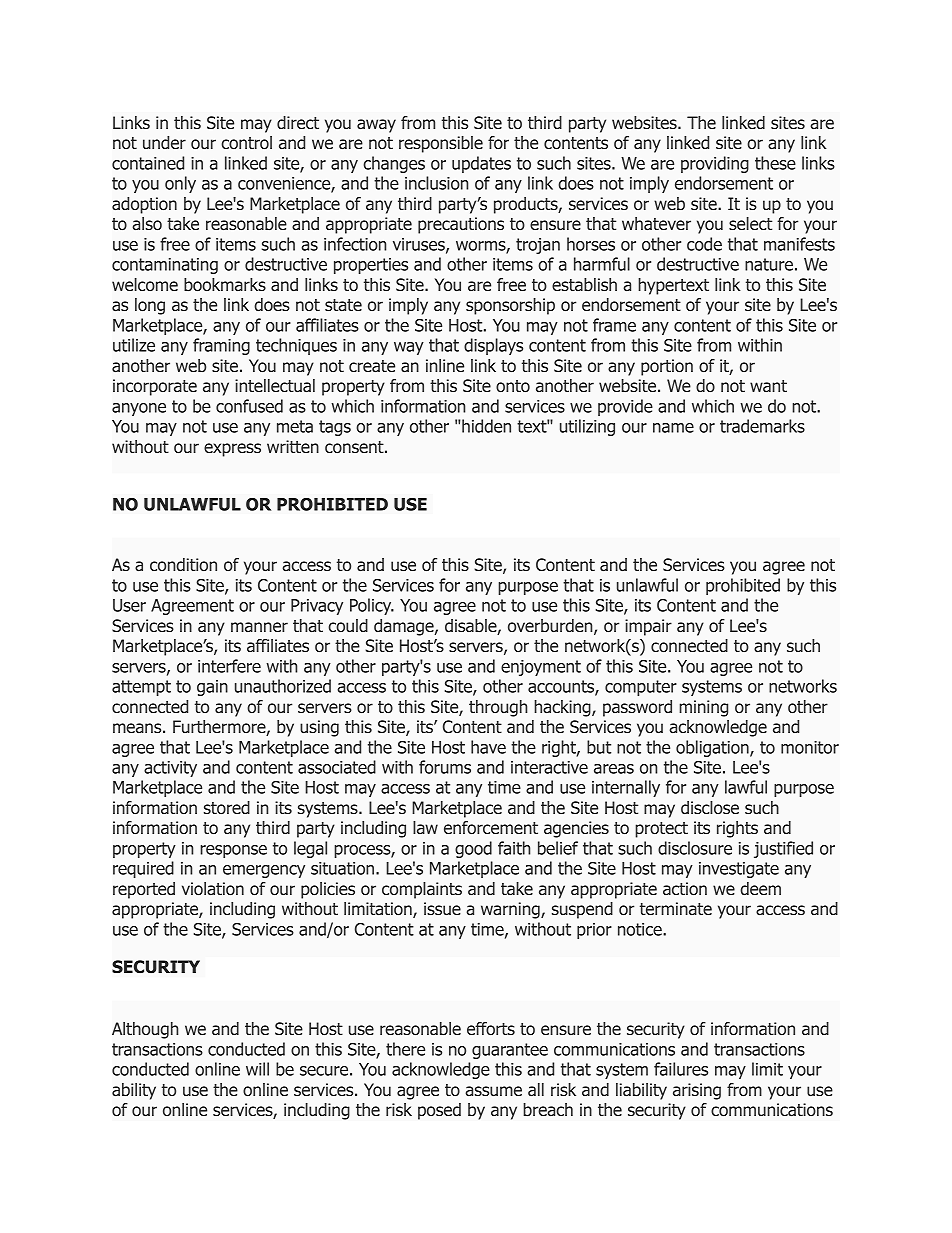 Image resolution: width=952 pixels, height=1233 pixels. I want to click on arising, so click(697, 1091).
